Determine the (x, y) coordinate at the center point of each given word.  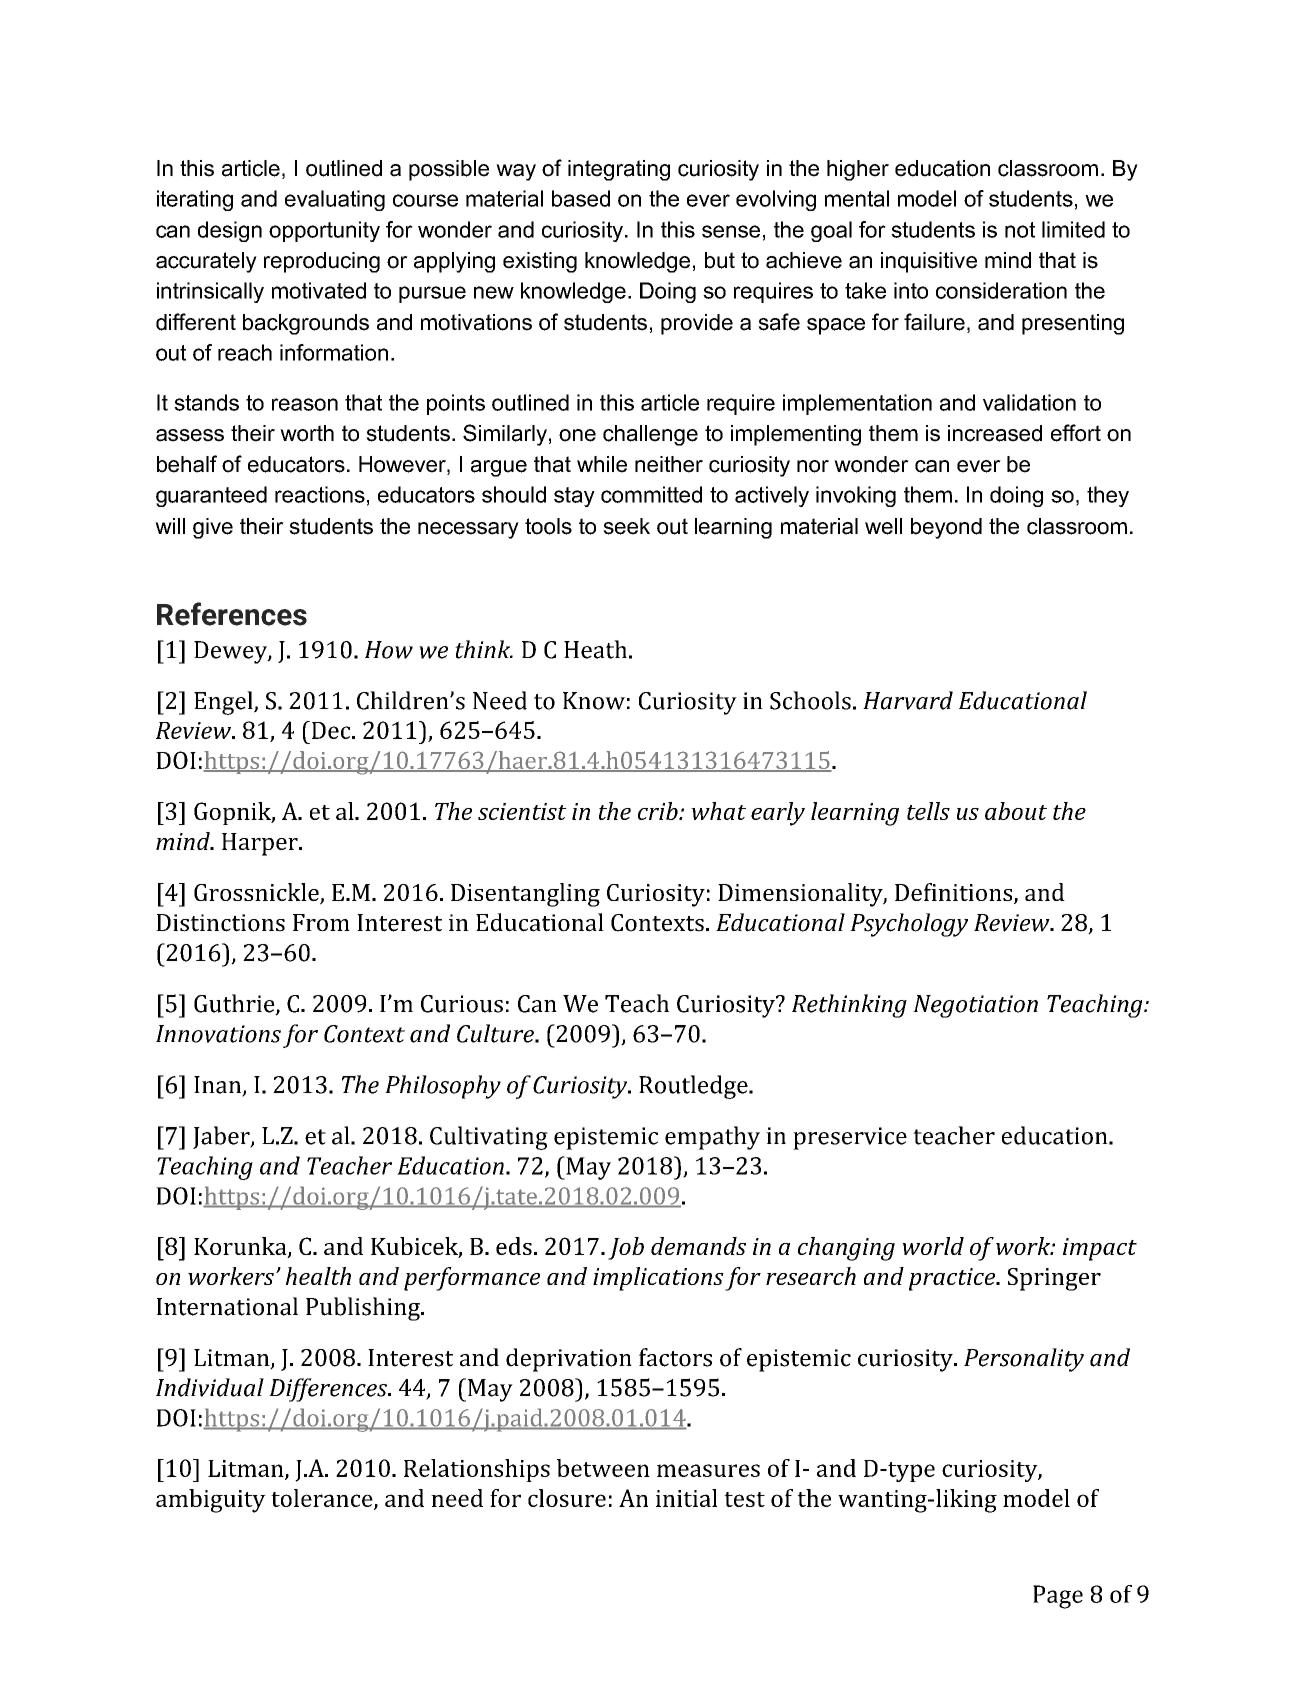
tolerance (323, 1499)
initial (686, 1498)
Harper (261, 844)
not (1020, 230)
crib (659, 811)
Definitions (955, 893)
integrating (619, 170)
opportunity (324, 231)
